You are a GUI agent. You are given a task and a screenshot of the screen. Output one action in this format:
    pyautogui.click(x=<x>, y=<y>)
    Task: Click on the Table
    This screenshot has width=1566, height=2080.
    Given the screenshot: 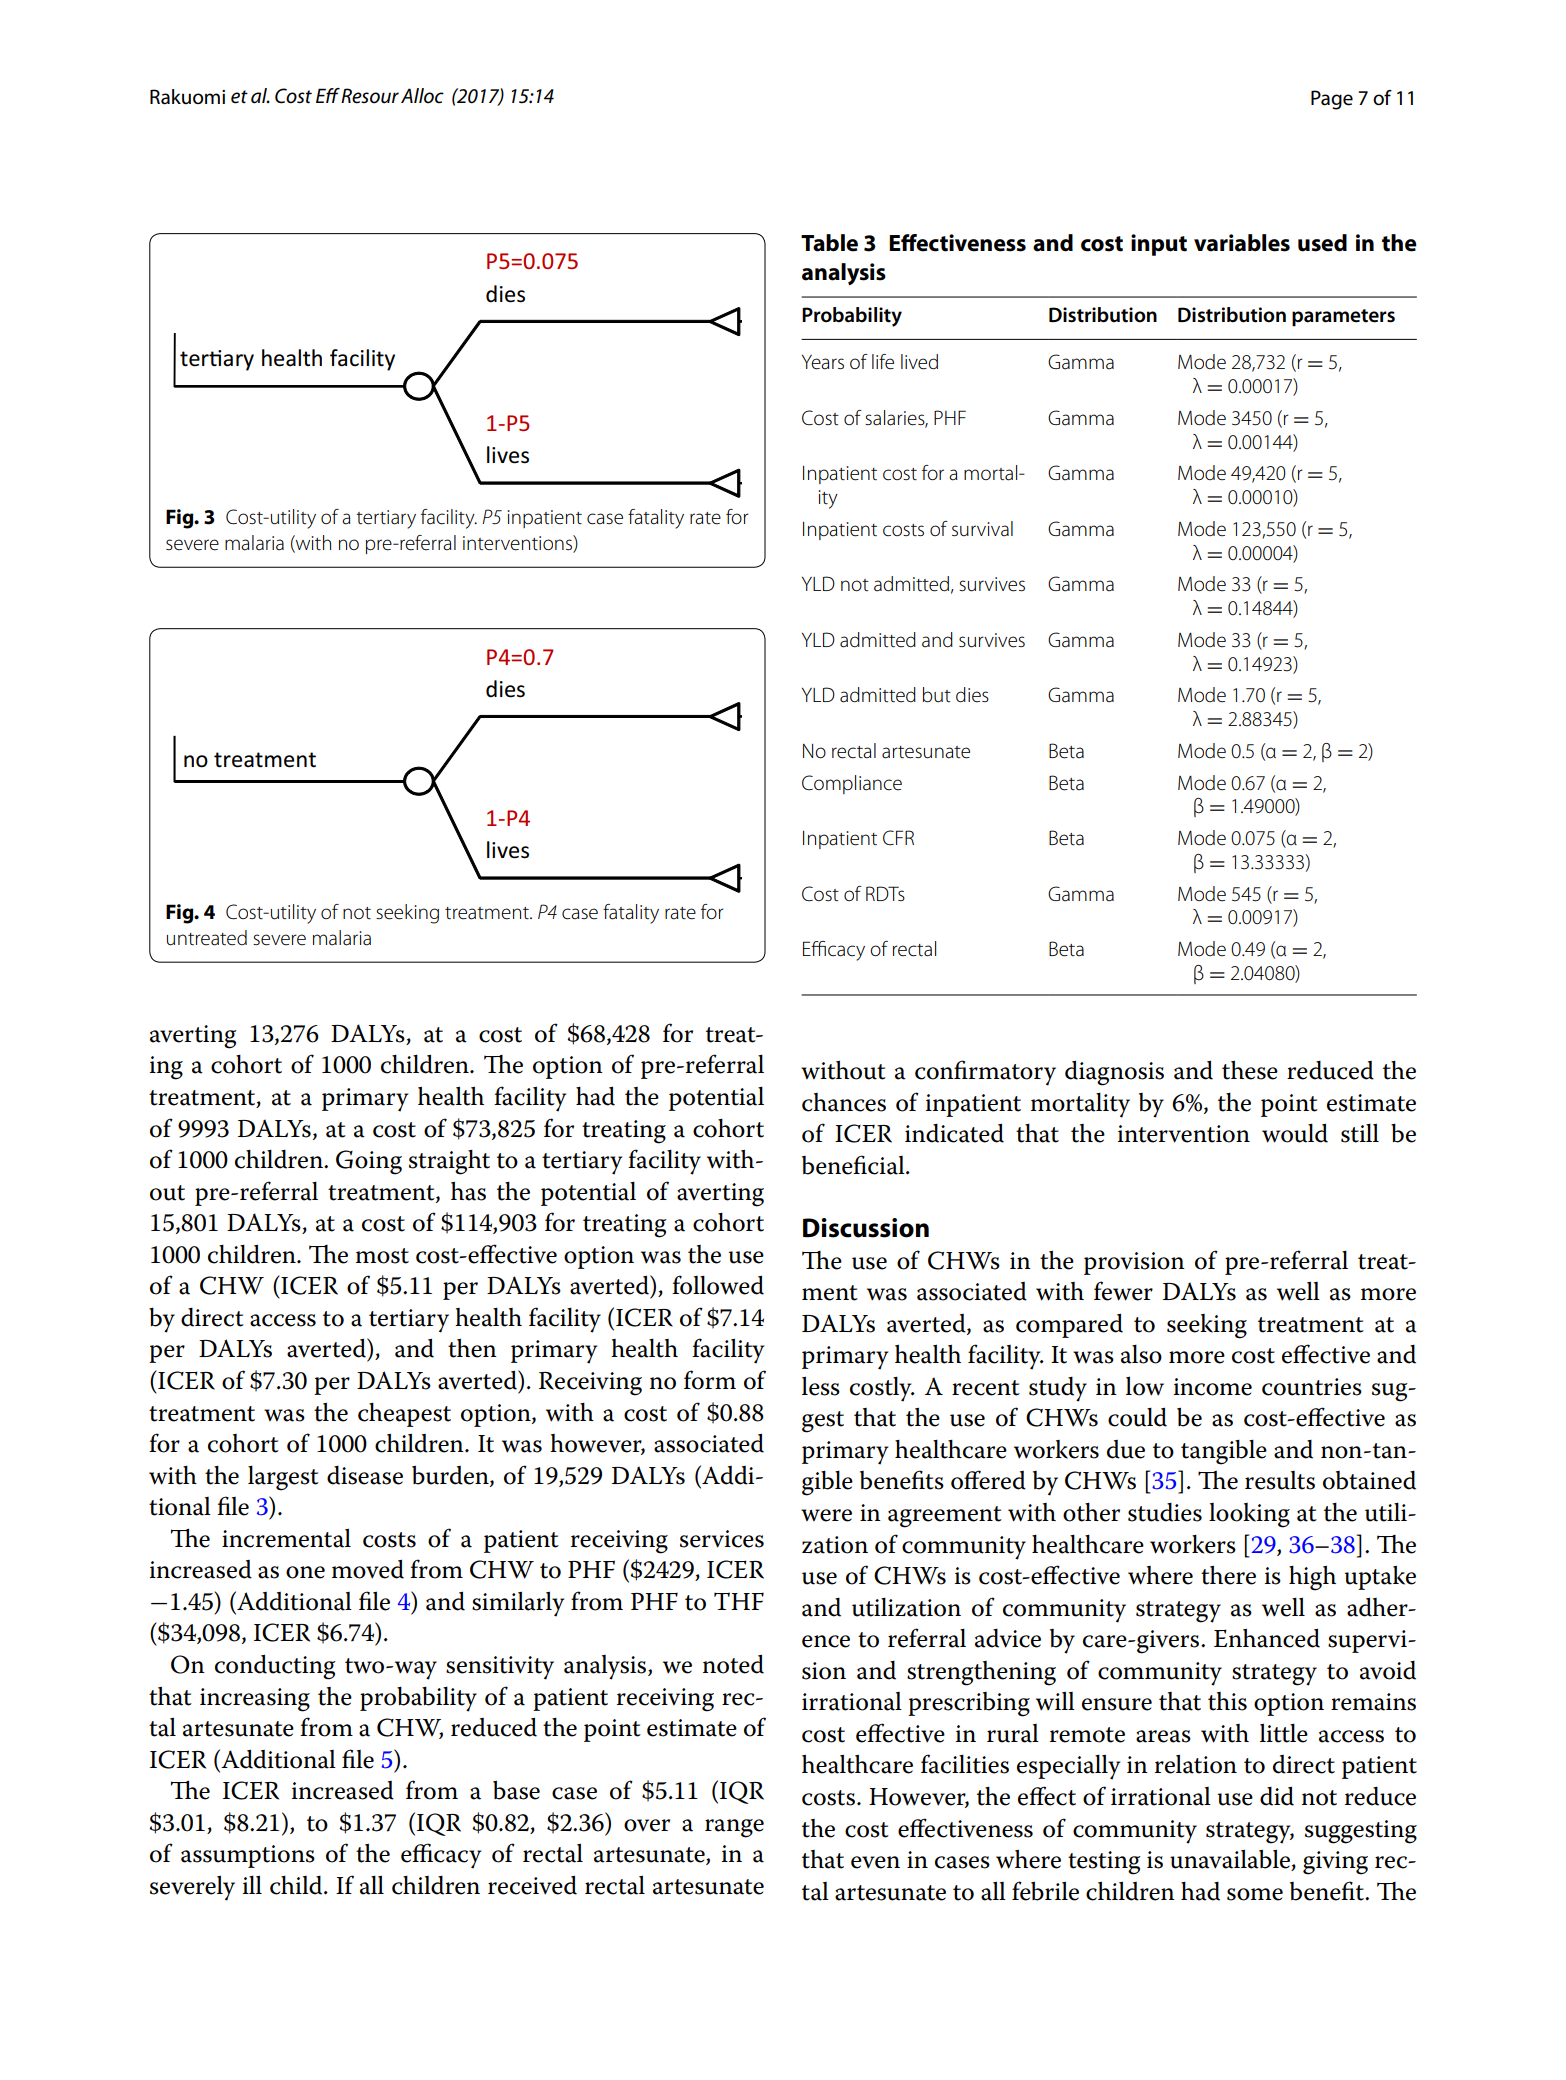 What is the action you would take?
    pyautogui.click(x=829, y=243)
